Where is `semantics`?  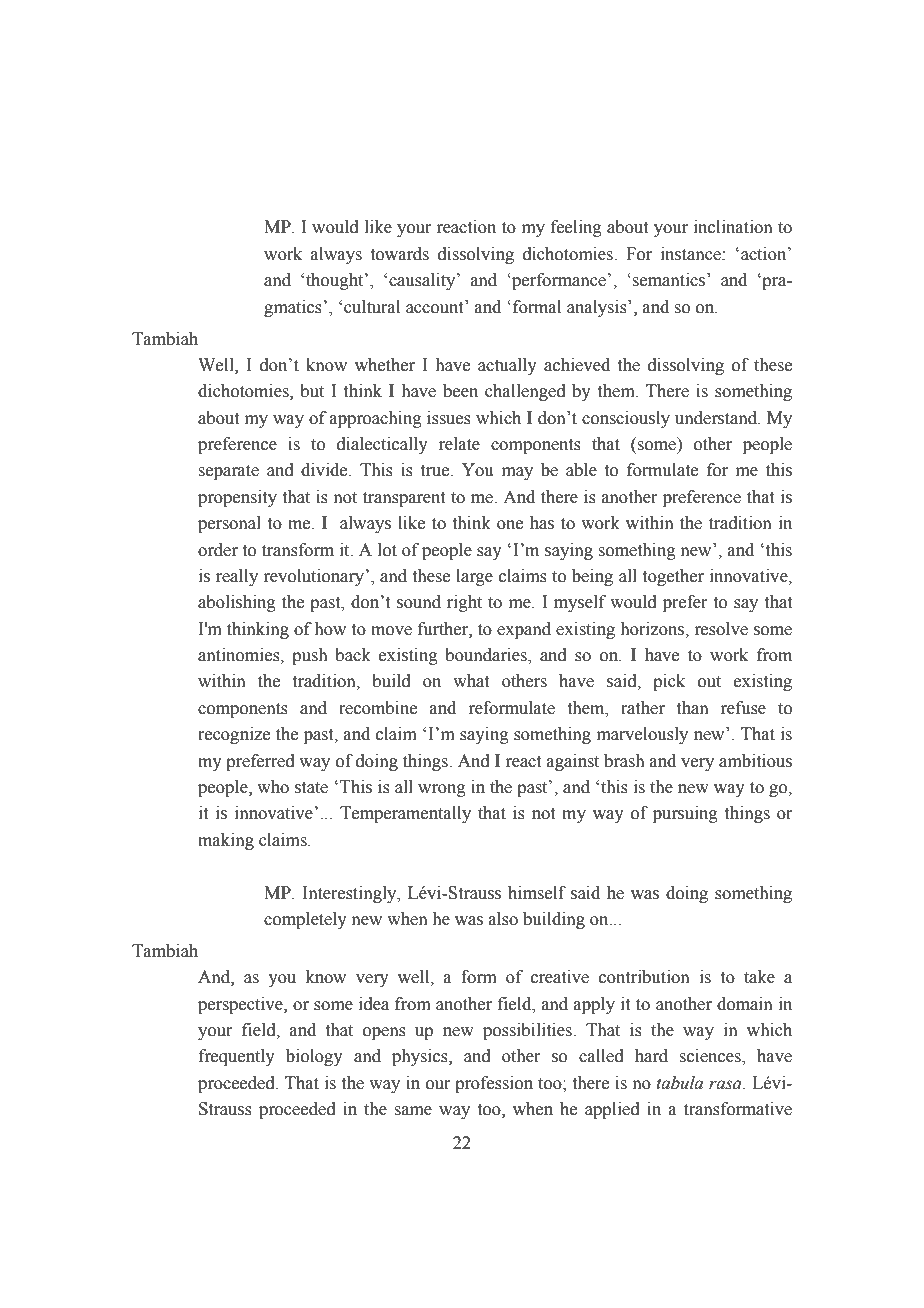 semantics is located at coordinates (670, 280).
